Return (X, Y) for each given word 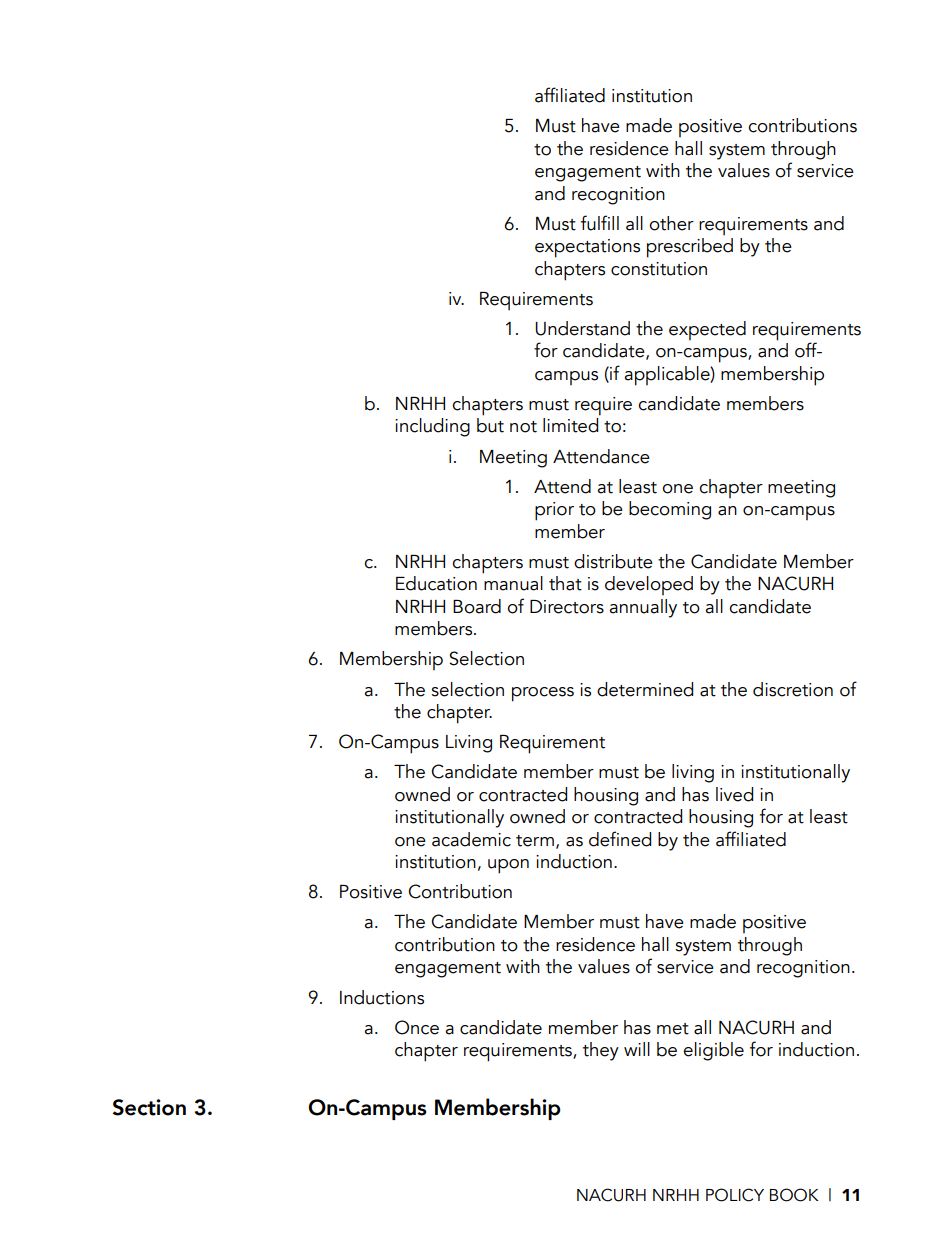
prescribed (690, 248)
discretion (793, 689)
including (432, 427)
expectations (587, 248)
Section (149, 1107)
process (543, 694)
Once (417, 1027)
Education (436, 583)
